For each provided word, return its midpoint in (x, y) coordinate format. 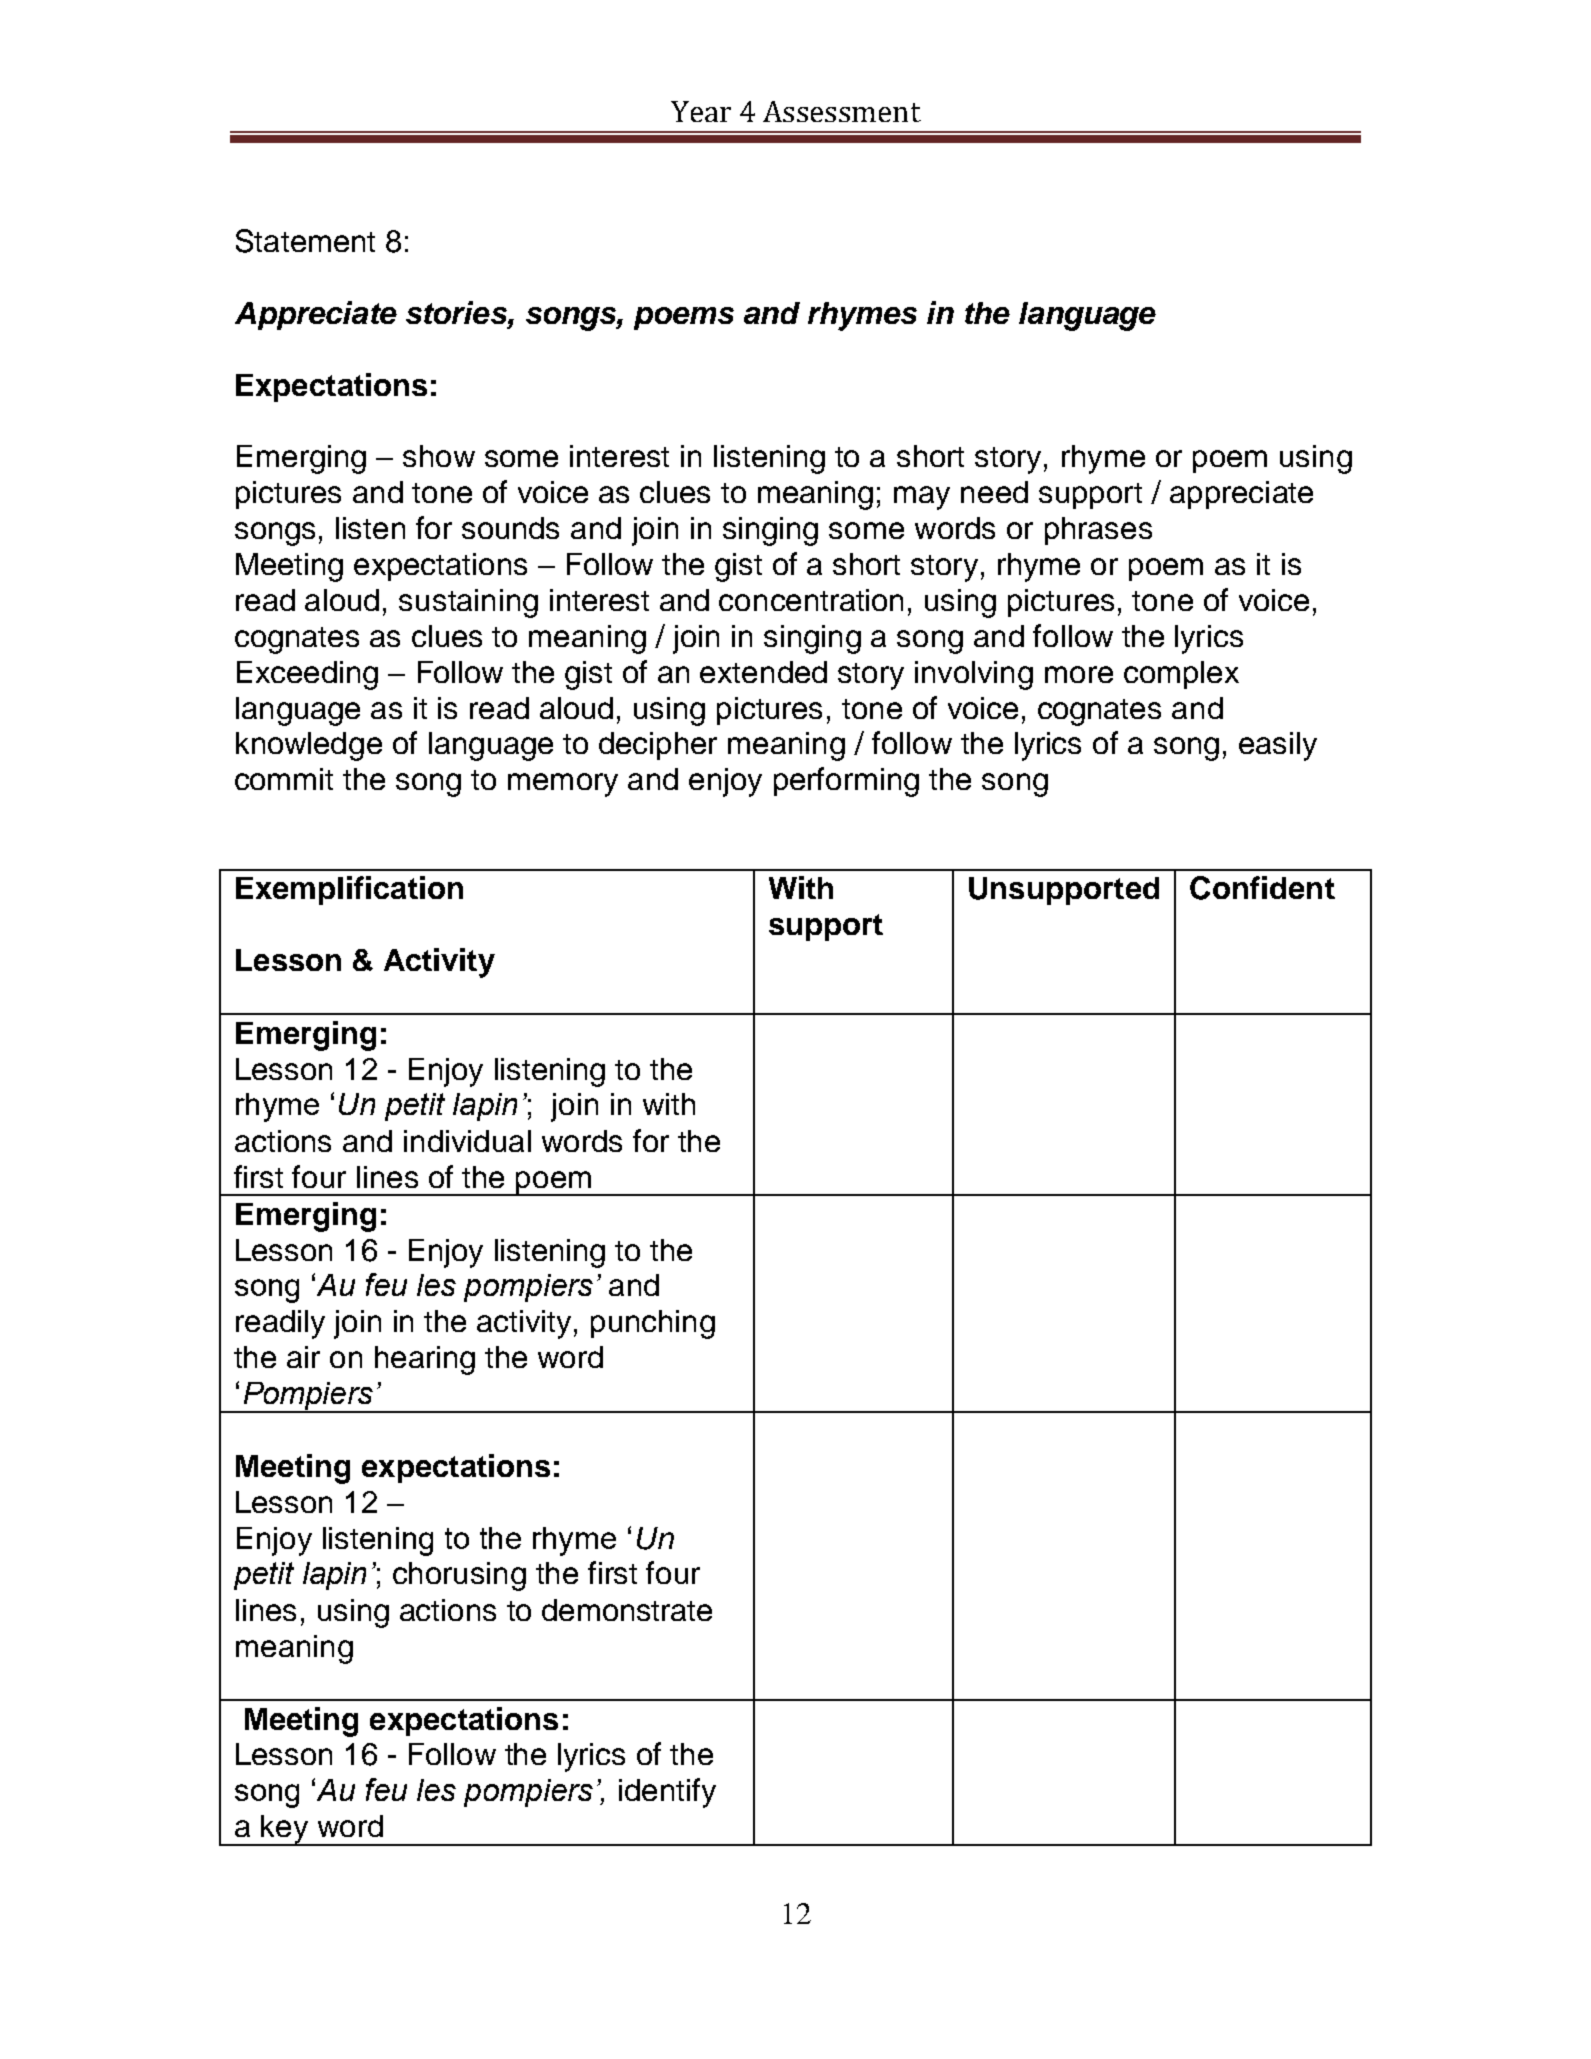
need (994, 492)
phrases (1098, 531)
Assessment (842, 111)
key (285, 1830)
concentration (811, 600)
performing (846, 782)
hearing (425, 1360)
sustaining (468, 603)
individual (467, 1141)
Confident (1262, 888)
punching (653, 1324)
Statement (305, 241)
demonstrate (627, 1610)
